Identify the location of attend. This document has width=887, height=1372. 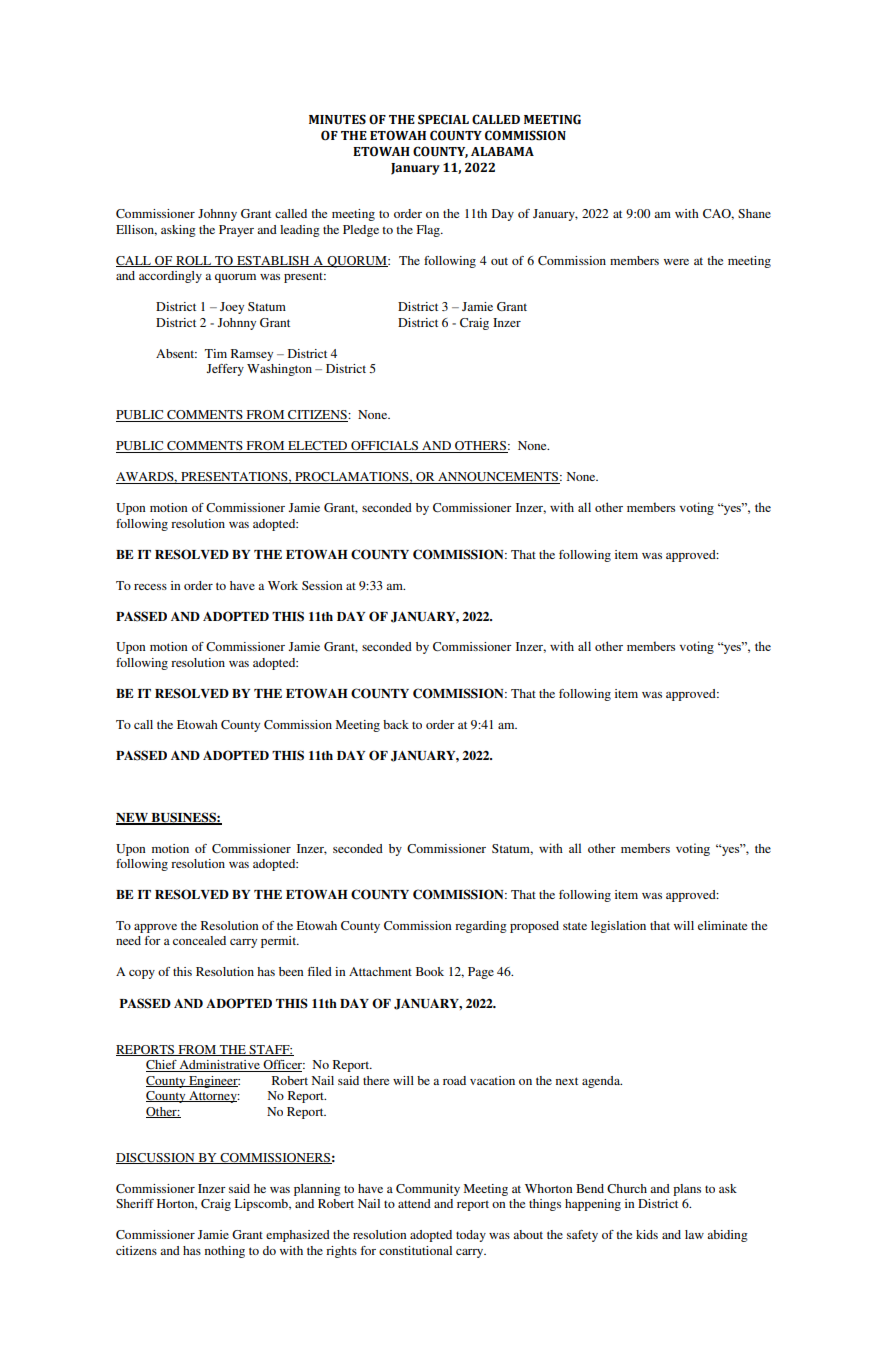
(414, 1203).
